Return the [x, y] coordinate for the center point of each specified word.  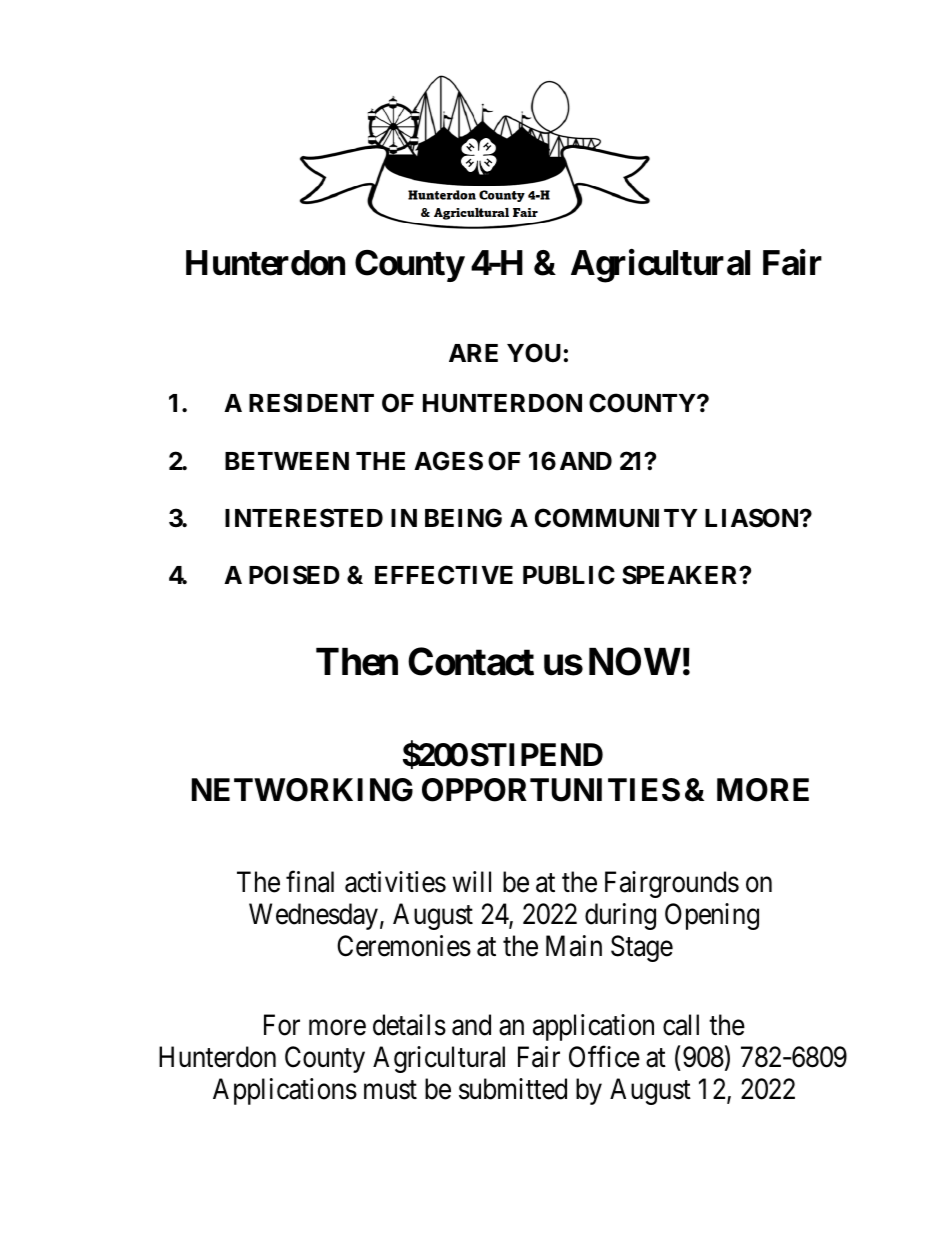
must [390, 1090]
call [681, 1025]
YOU [534, 353]
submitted [513, 1089]
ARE [473, 353]
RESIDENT [311, 403]
